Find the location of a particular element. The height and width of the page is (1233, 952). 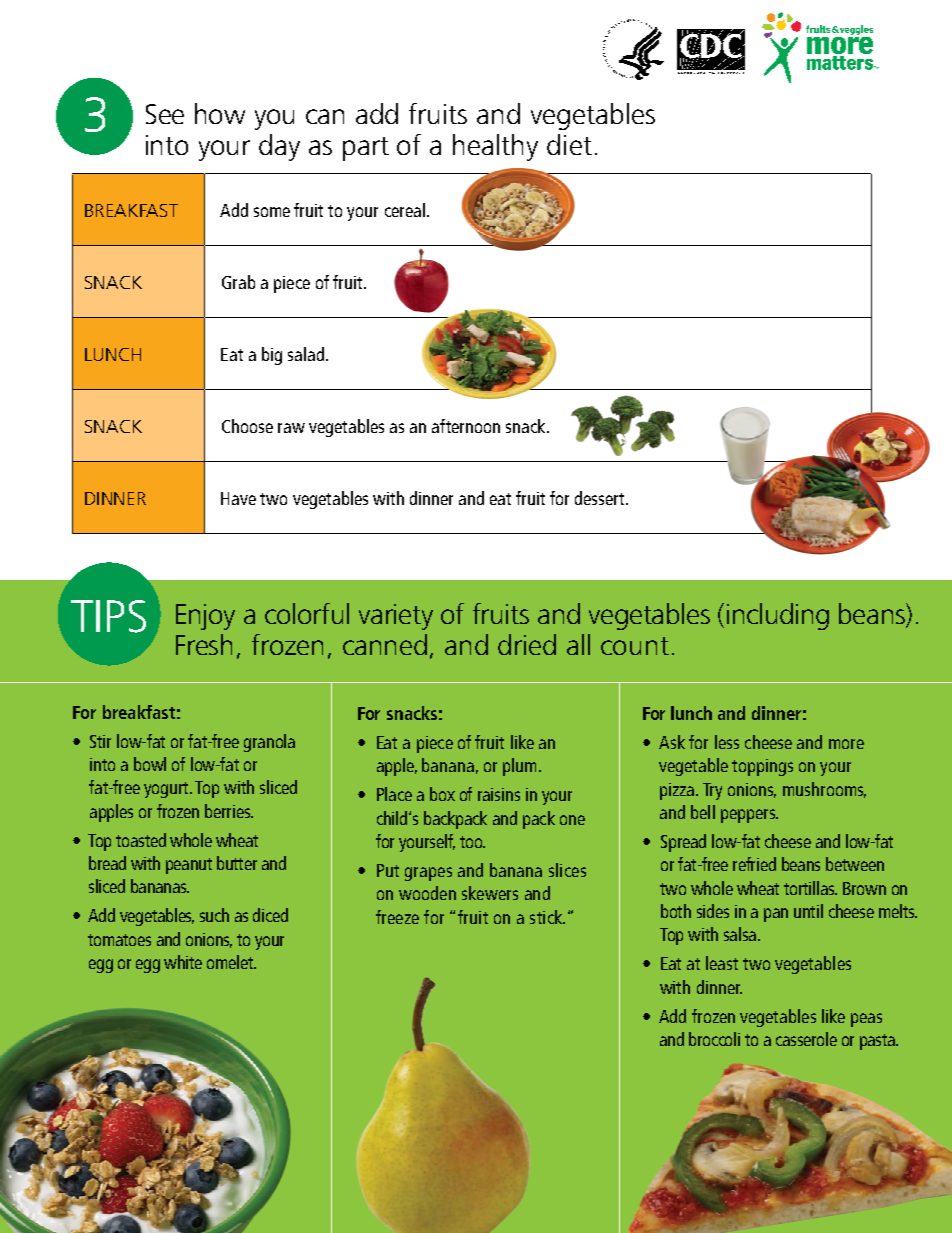

afternoon is located at coordinates (466, 426).
